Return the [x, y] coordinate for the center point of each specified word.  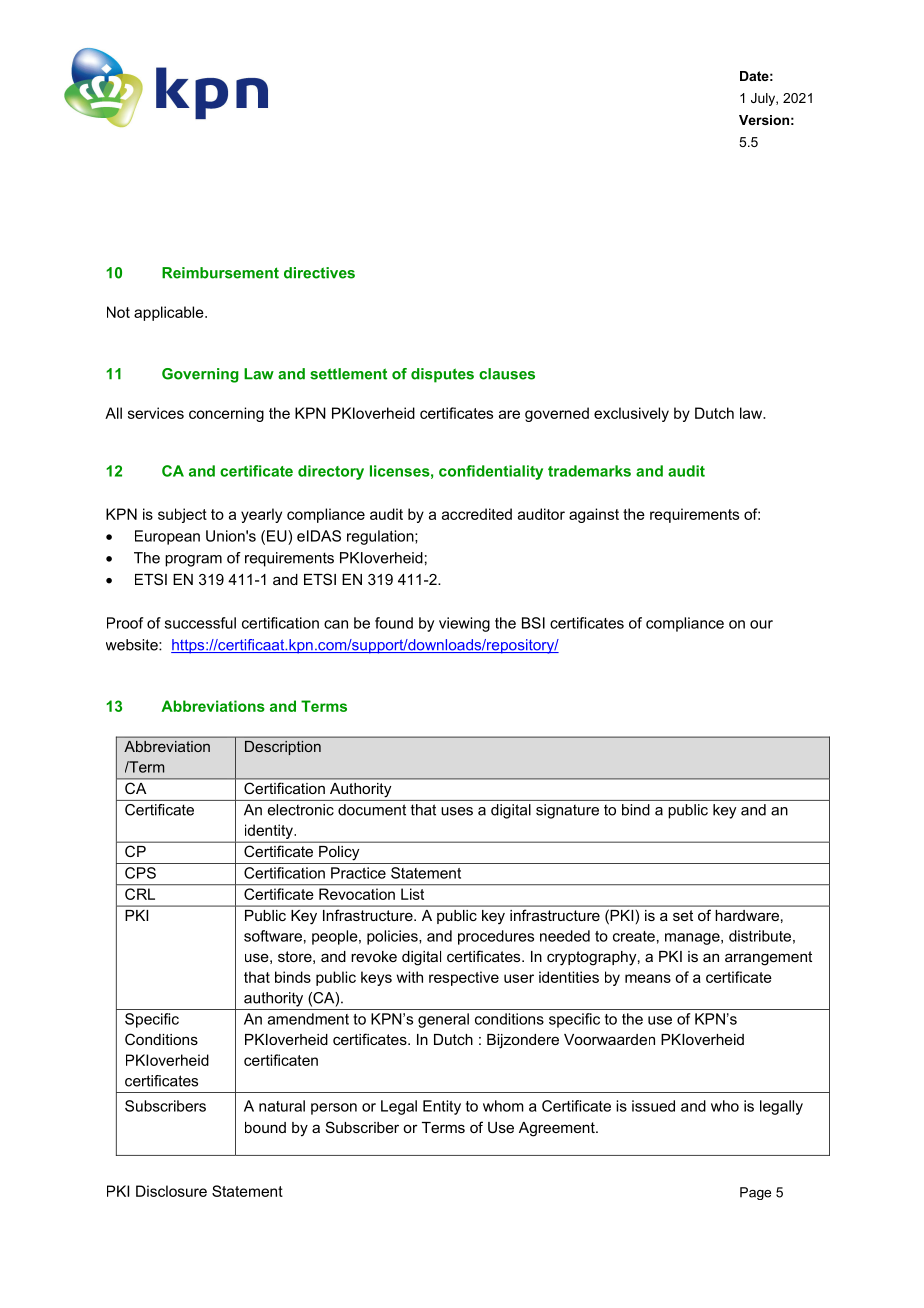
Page [755, 1193]
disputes [442, 375]
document [372, 810]
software [273, 936]
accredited [477, 514]
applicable [170, 313]
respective [464, 978]
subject [182, 515]
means [648, 978]
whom [503, 1106]
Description [283, 748]
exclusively [631, 414]
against [594, 515]
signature [567, 811]
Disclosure [171, 1191]
